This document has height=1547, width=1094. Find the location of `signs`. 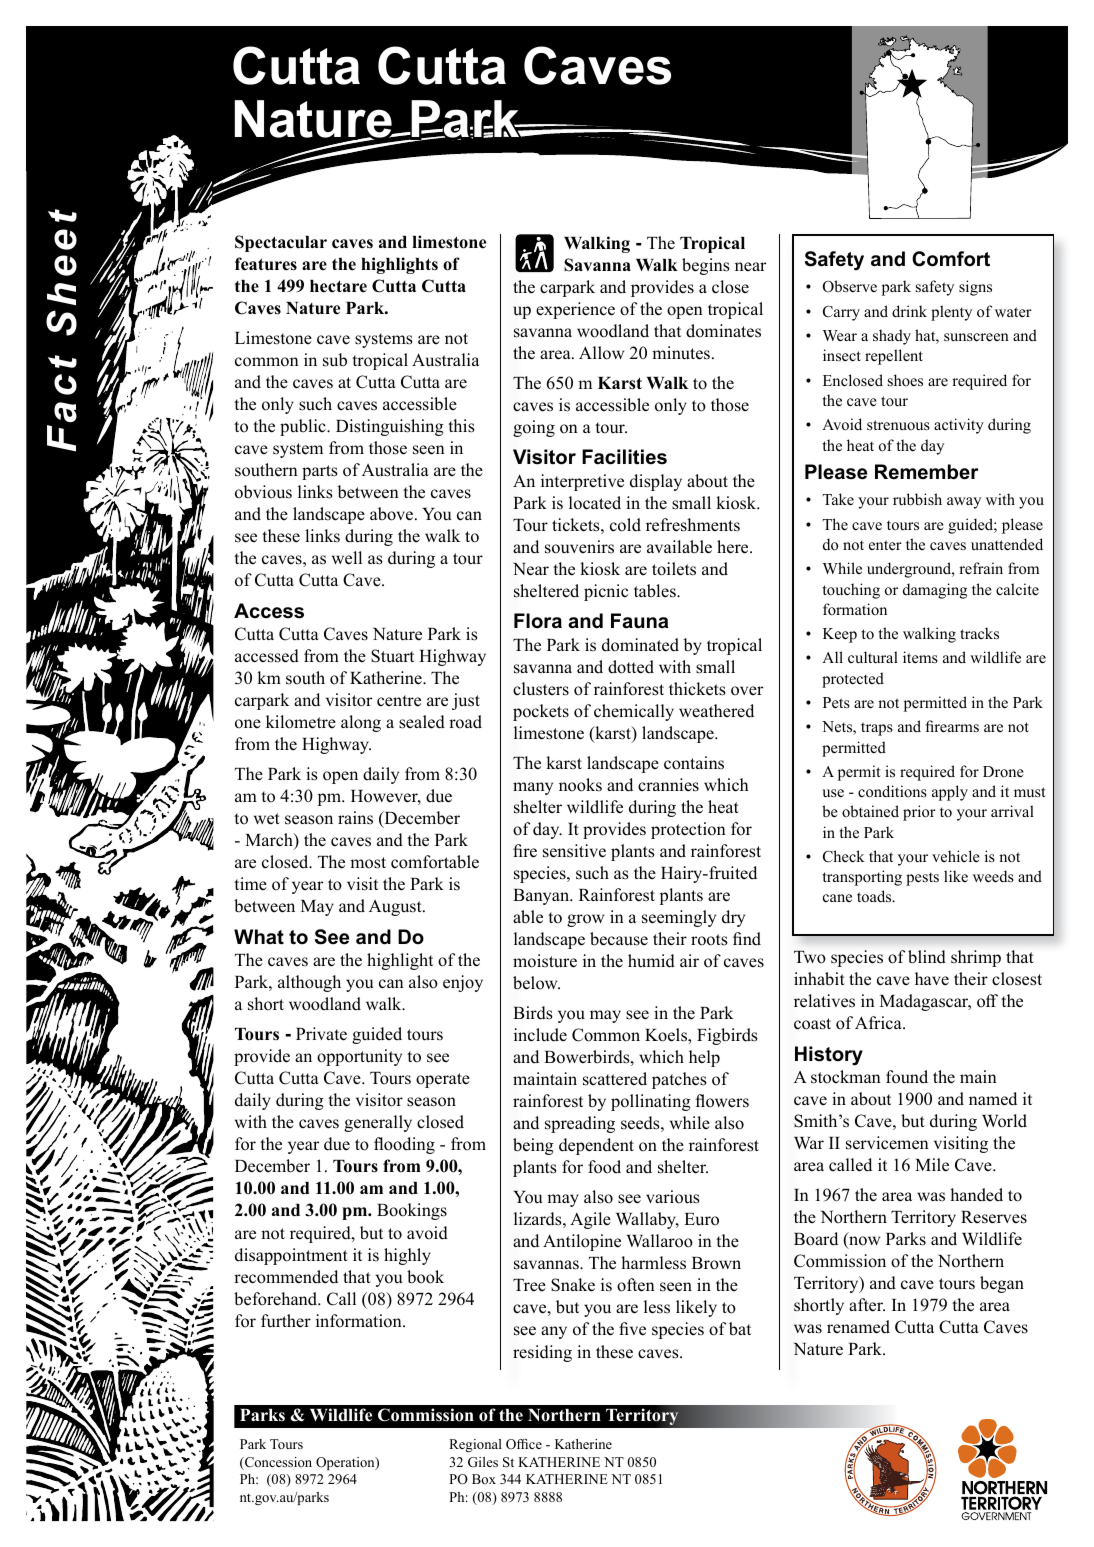

signs is located at coordinates (975, 288).
